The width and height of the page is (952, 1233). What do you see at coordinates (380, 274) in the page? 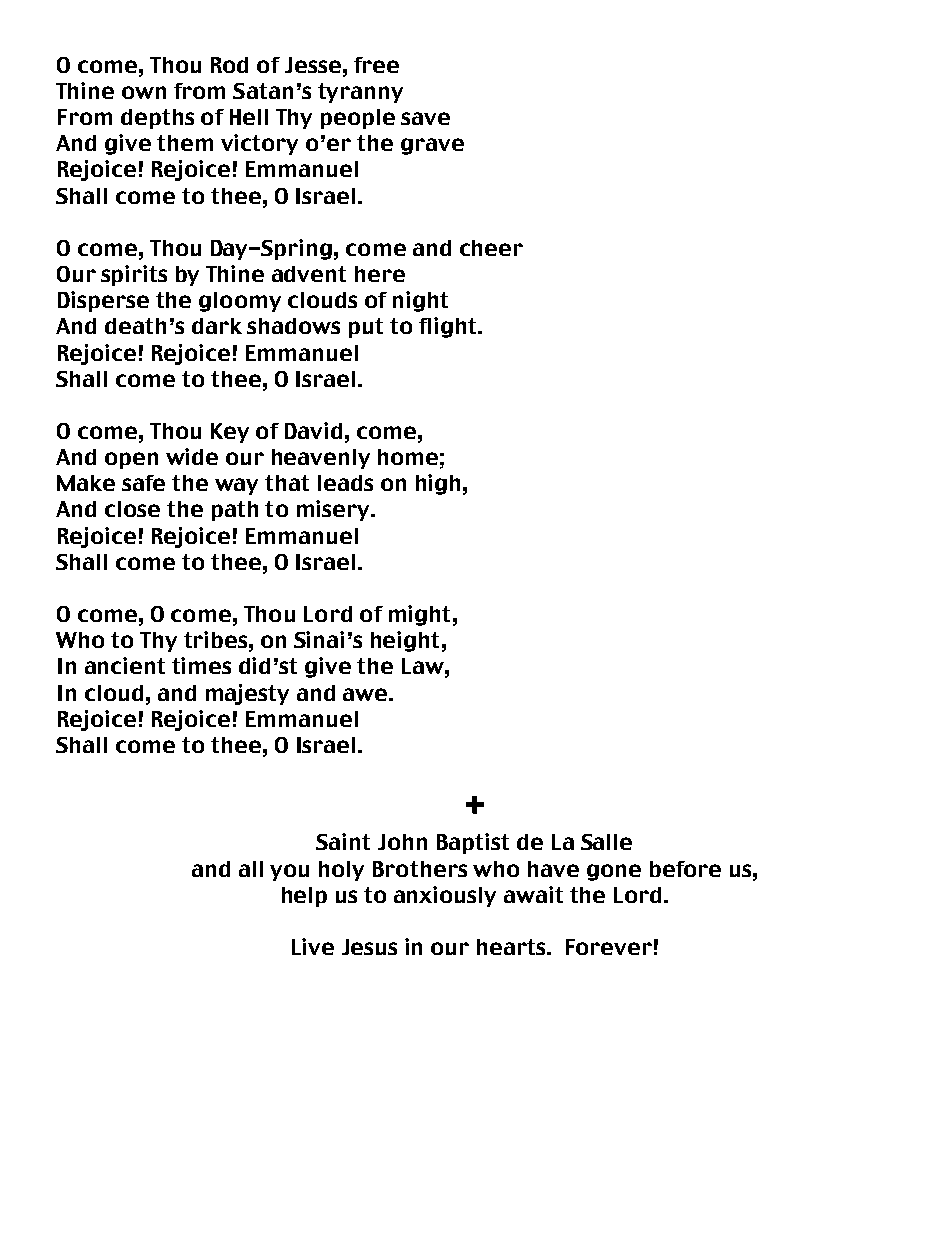
I see `here` at bounding box center [380, 274].
